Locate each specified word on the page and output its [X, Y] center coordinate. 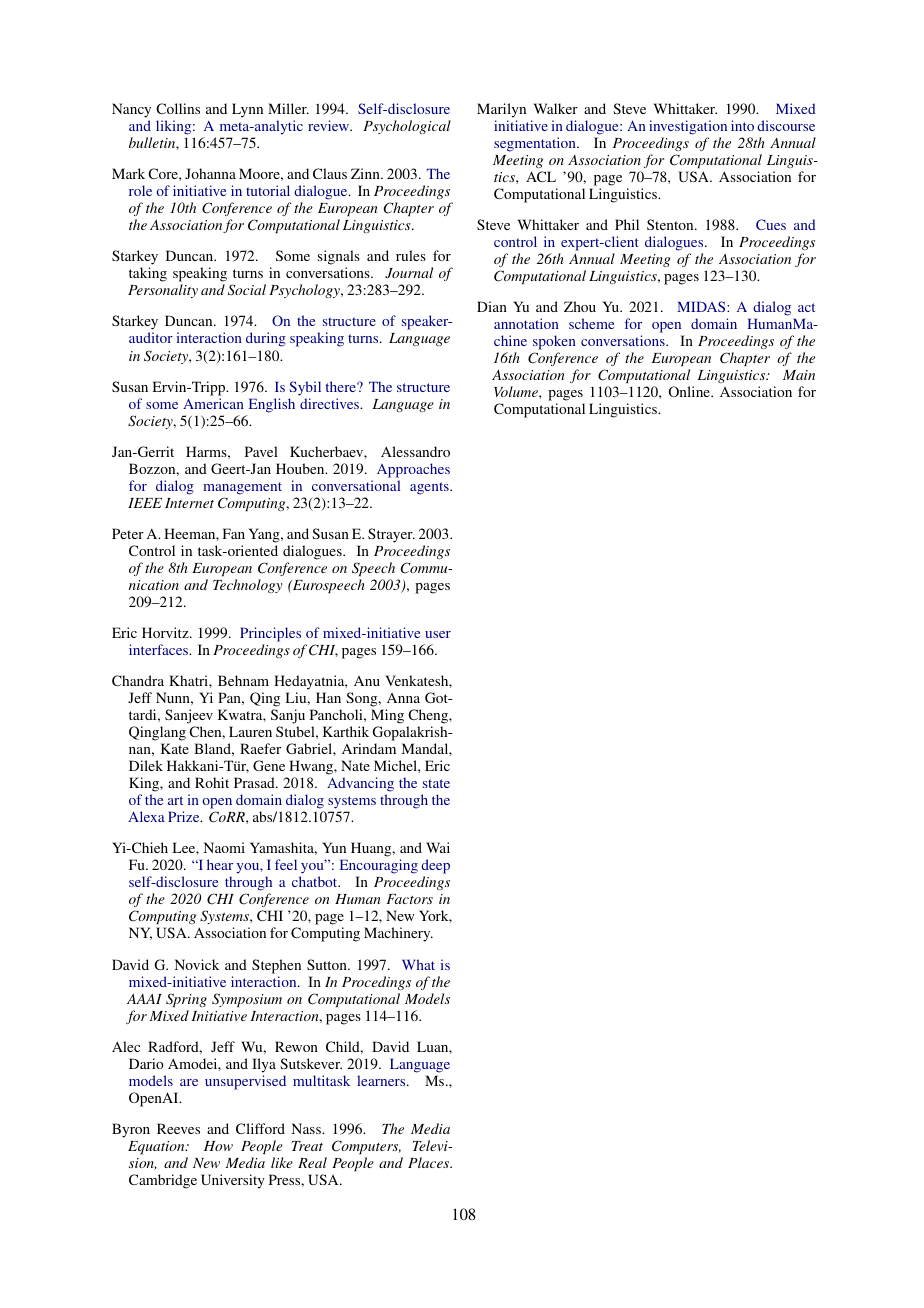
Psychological [407, 127]
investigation [688, 127]
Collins [178, 108]
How [218, 1146]
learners [382, 1080]
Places [430, 1162]
